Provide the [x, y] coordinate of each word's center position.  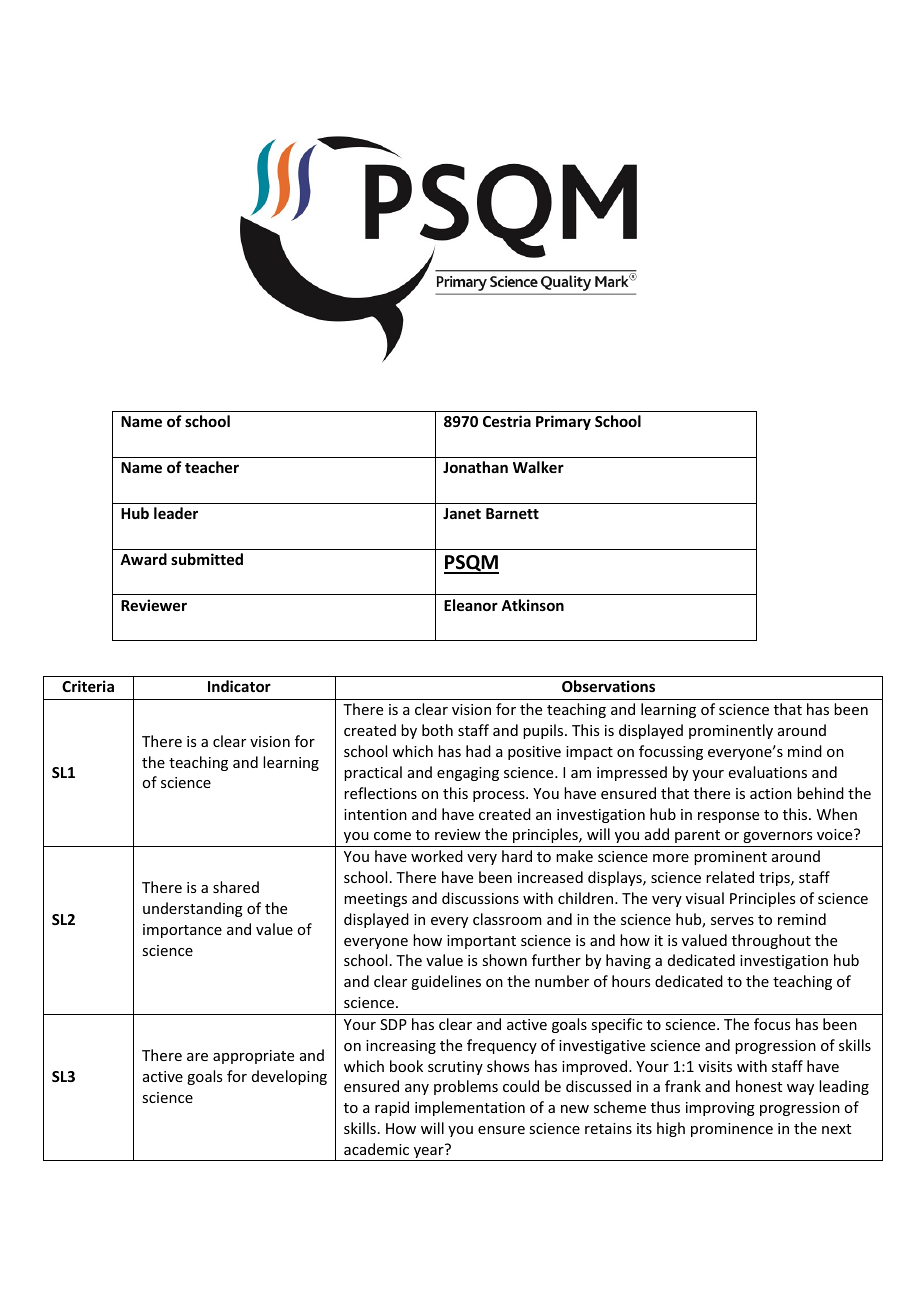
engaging [468, 774]
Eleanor [471, 605]
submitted [207, 559]
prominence [732, 1130]
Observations [608, 686]
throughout [771, 941]
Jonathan [475, 467]
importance [182, 931]
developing [289, 1077]
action [771, 793]
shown [504, 960]
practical [373, 773]
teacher [212, 467]
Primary [563, 422]
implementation [470, 1108]
